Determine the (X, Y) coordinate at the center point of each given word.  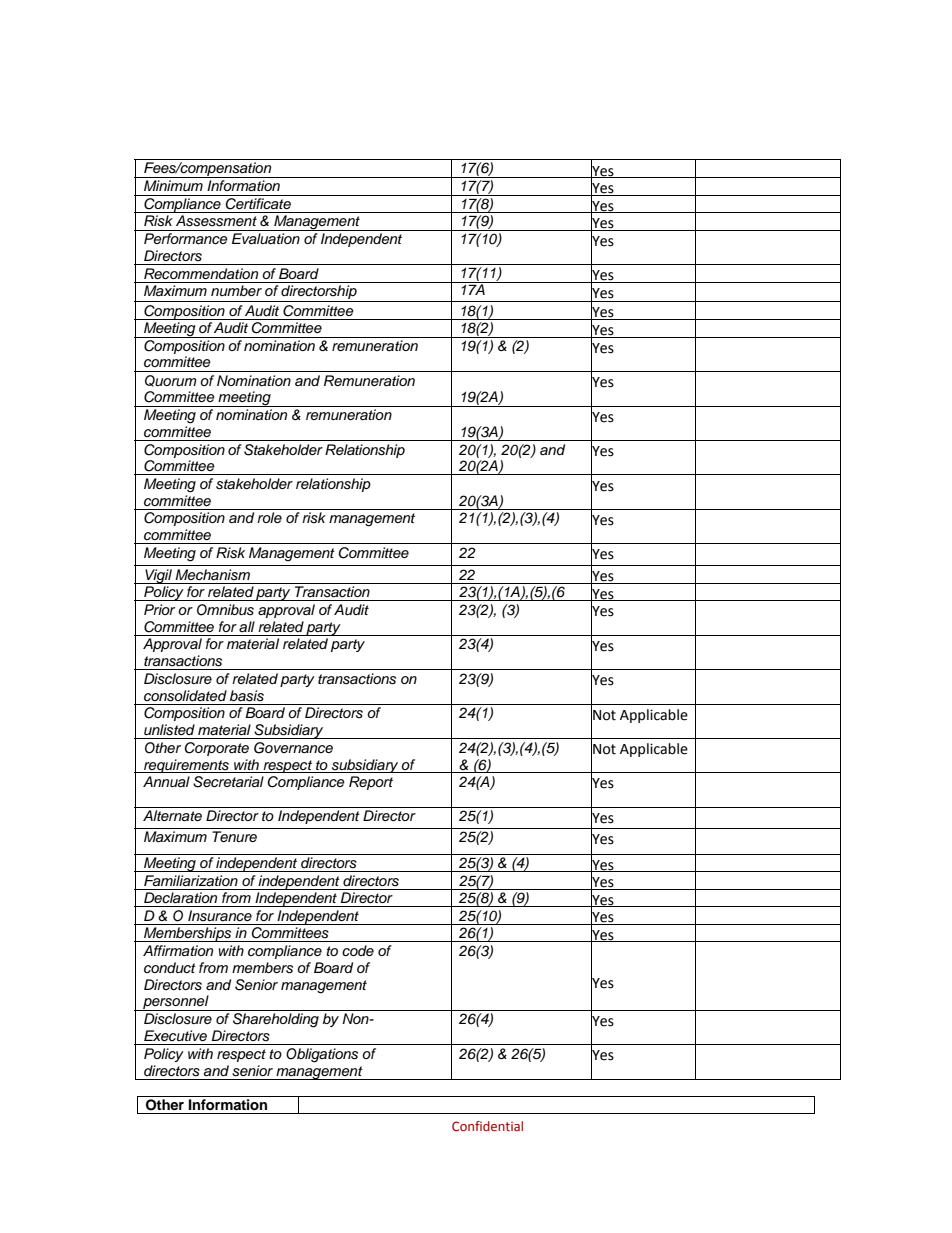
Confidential (487, 1126)
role (269, 517)
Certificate (258, 202)
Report (371, 783)
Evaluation (266, 239)
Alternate (172, 816)
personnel (176, 1003)
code (358, 950)
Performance (186, 239)
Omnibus (225, 610)
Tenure (234, 836)
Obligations (322, 1055)
